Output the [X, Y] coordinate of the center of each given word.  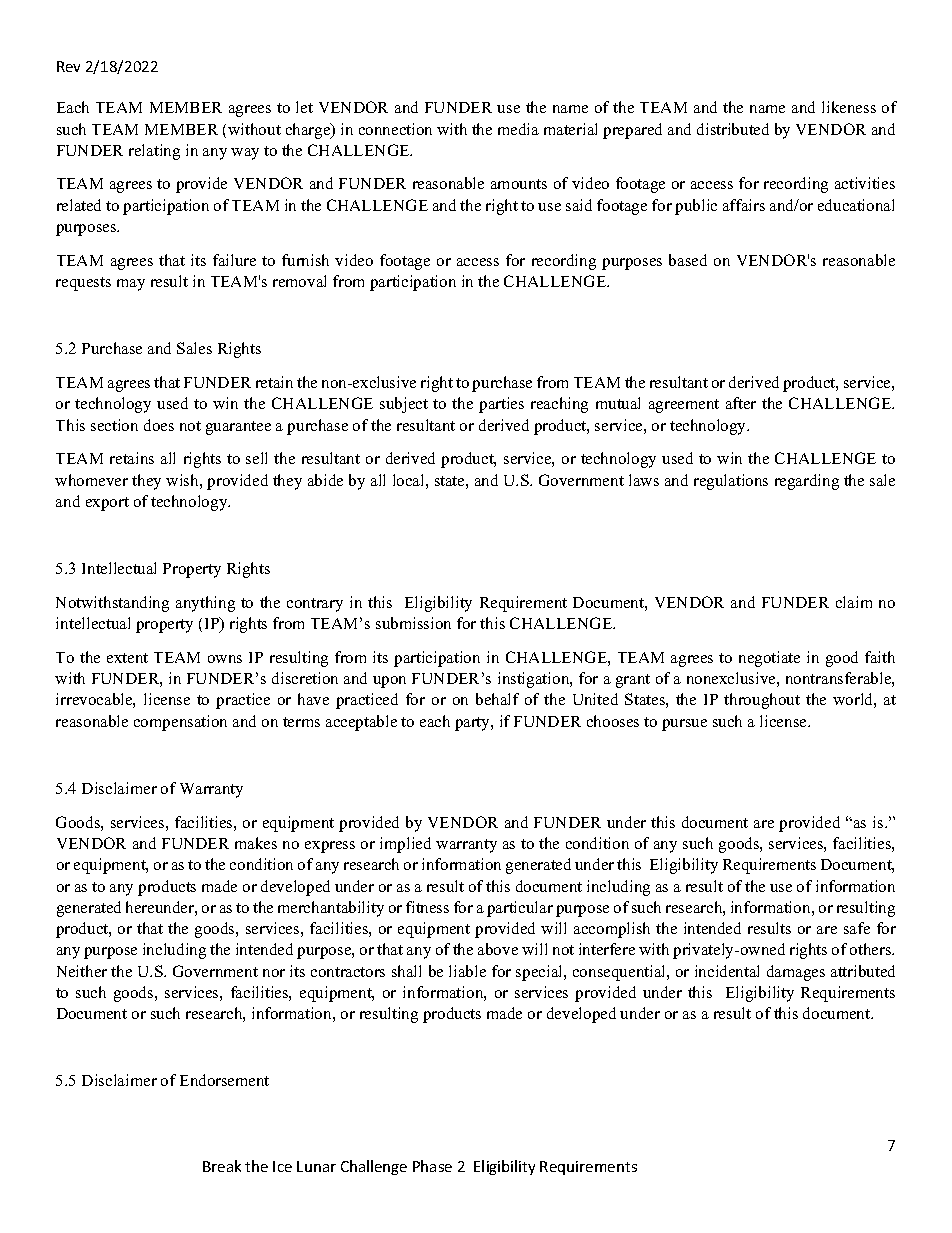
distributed [733, 129]
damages [796, 973]
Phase [432, 1166]
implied [405, 845]
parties [501, 405]
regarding [807, 482]
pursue [684, 725]
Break [222, 1166]
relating [154, 152]
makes [256, 843]
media [518, 129]
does [159, 425]
